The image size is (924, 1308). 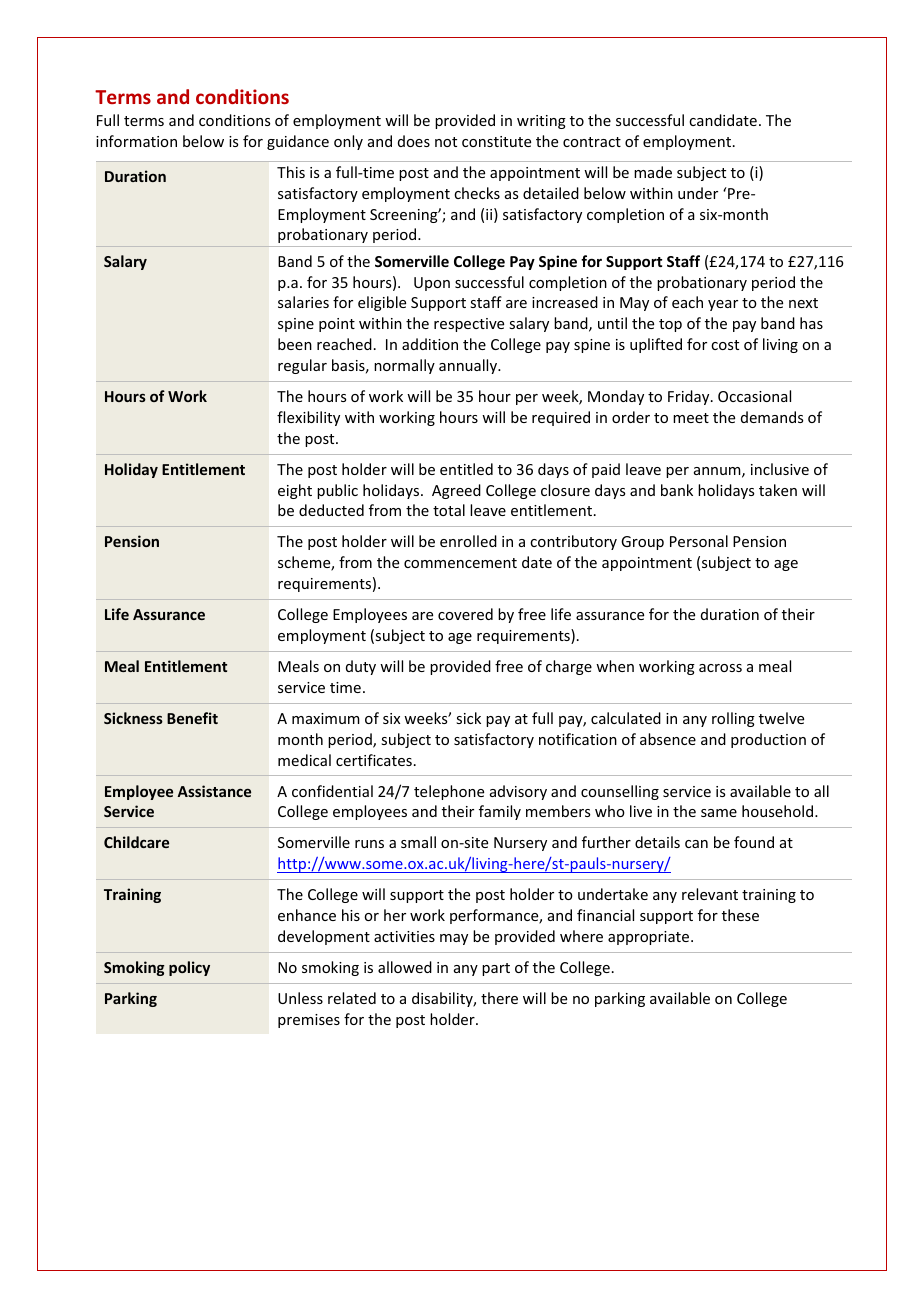 I want to click on made, so click(x=653, y=172).
